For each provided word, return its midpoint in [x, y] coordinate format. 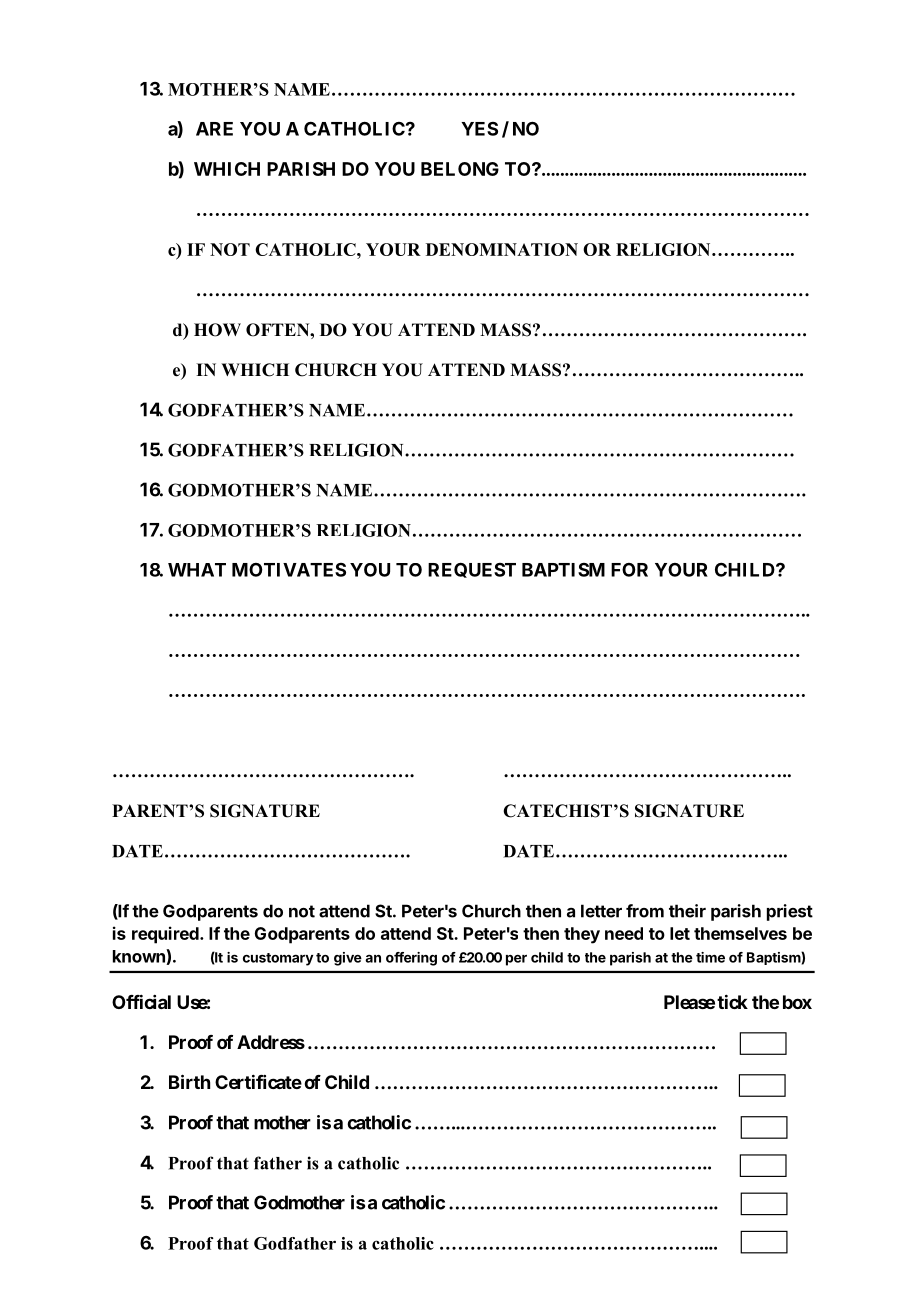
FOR [629, 570]
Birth [189, 1081]
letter [601, 911]
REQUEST [472, 570]
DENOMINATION [502, 249]
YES [479, 129]
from [645, 911]
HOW [217, 330]
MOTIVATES [289, 570]
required [166, 935]
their [687, 911]
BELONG [460, 169]
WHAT [197, 570]
